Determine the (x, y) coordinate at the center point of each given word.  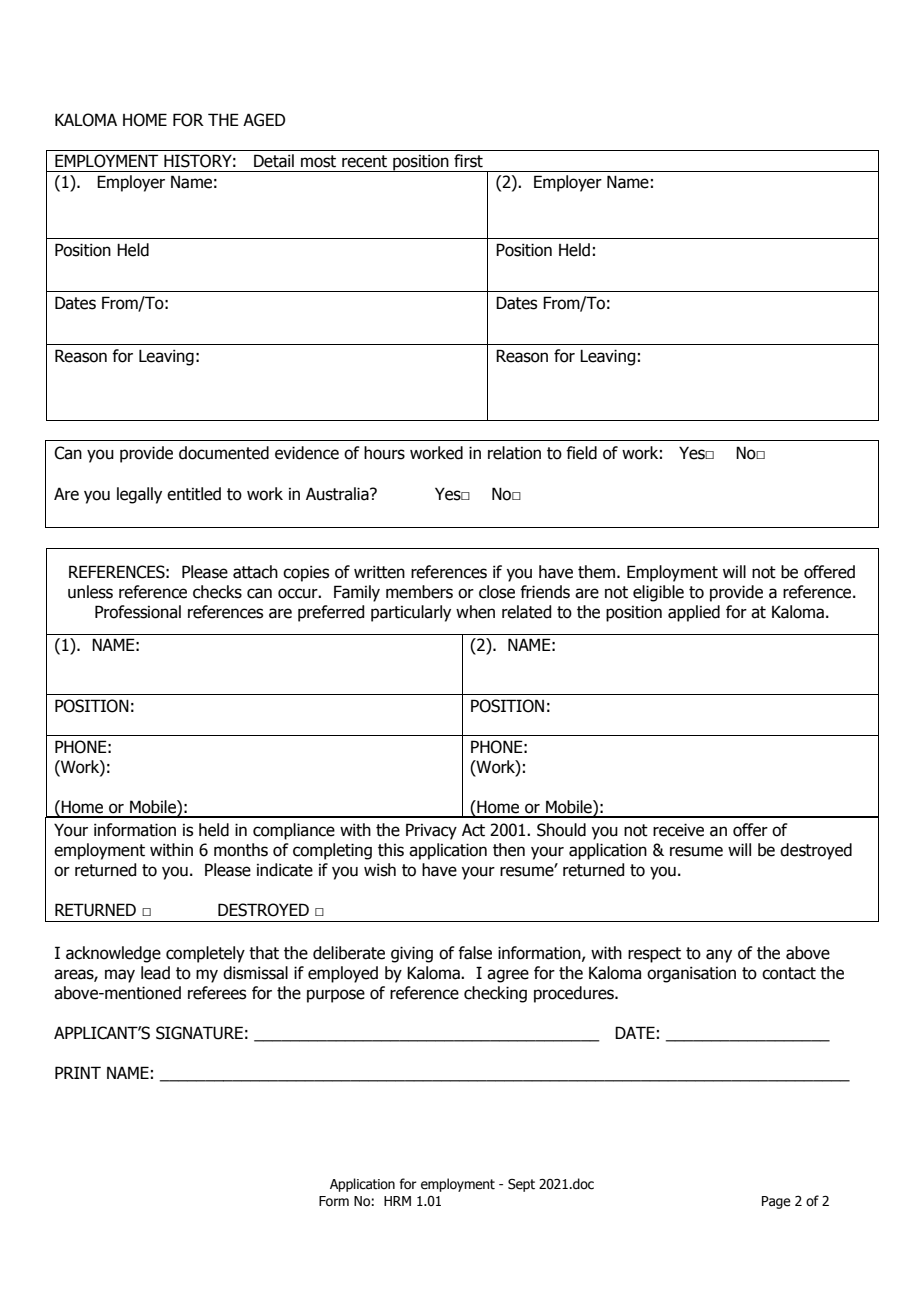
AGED (264, 120)
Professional (138, 612)
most (318, 161)
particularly (411, 613)
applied (694, 613)
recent (364, 161)
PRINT (78, 1072)
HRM (397, 1201)
